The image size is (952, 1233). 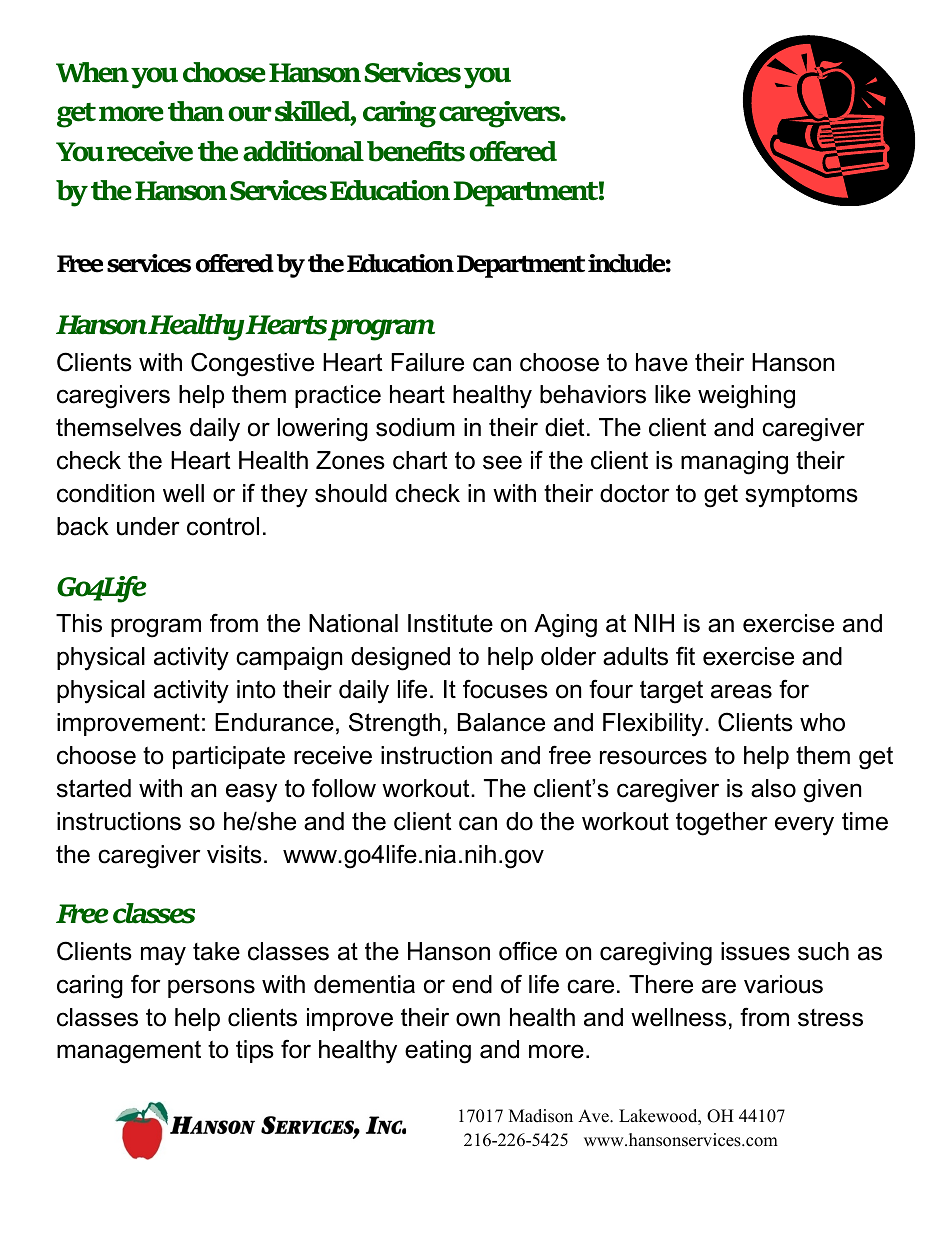 I want to click on Balance, so click(x=501, y=722).
